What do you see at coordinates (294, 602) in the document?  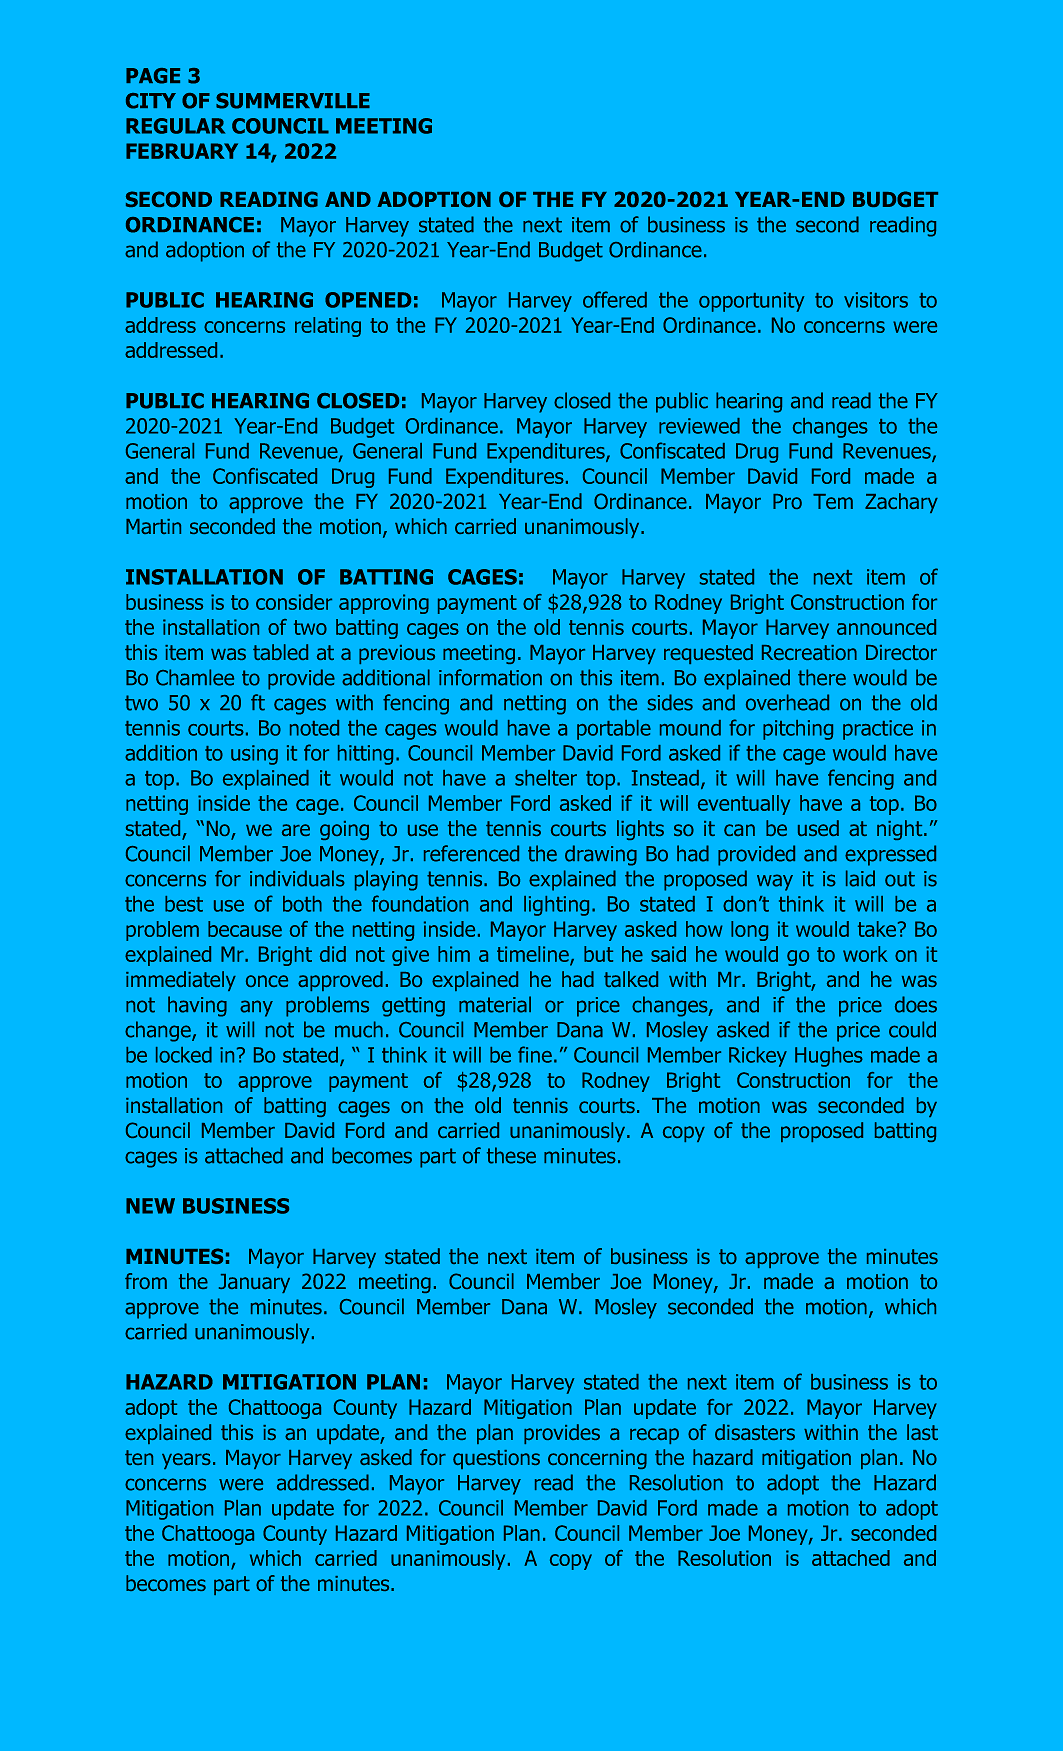 I see `consider` at bounding box center [294, 602].
